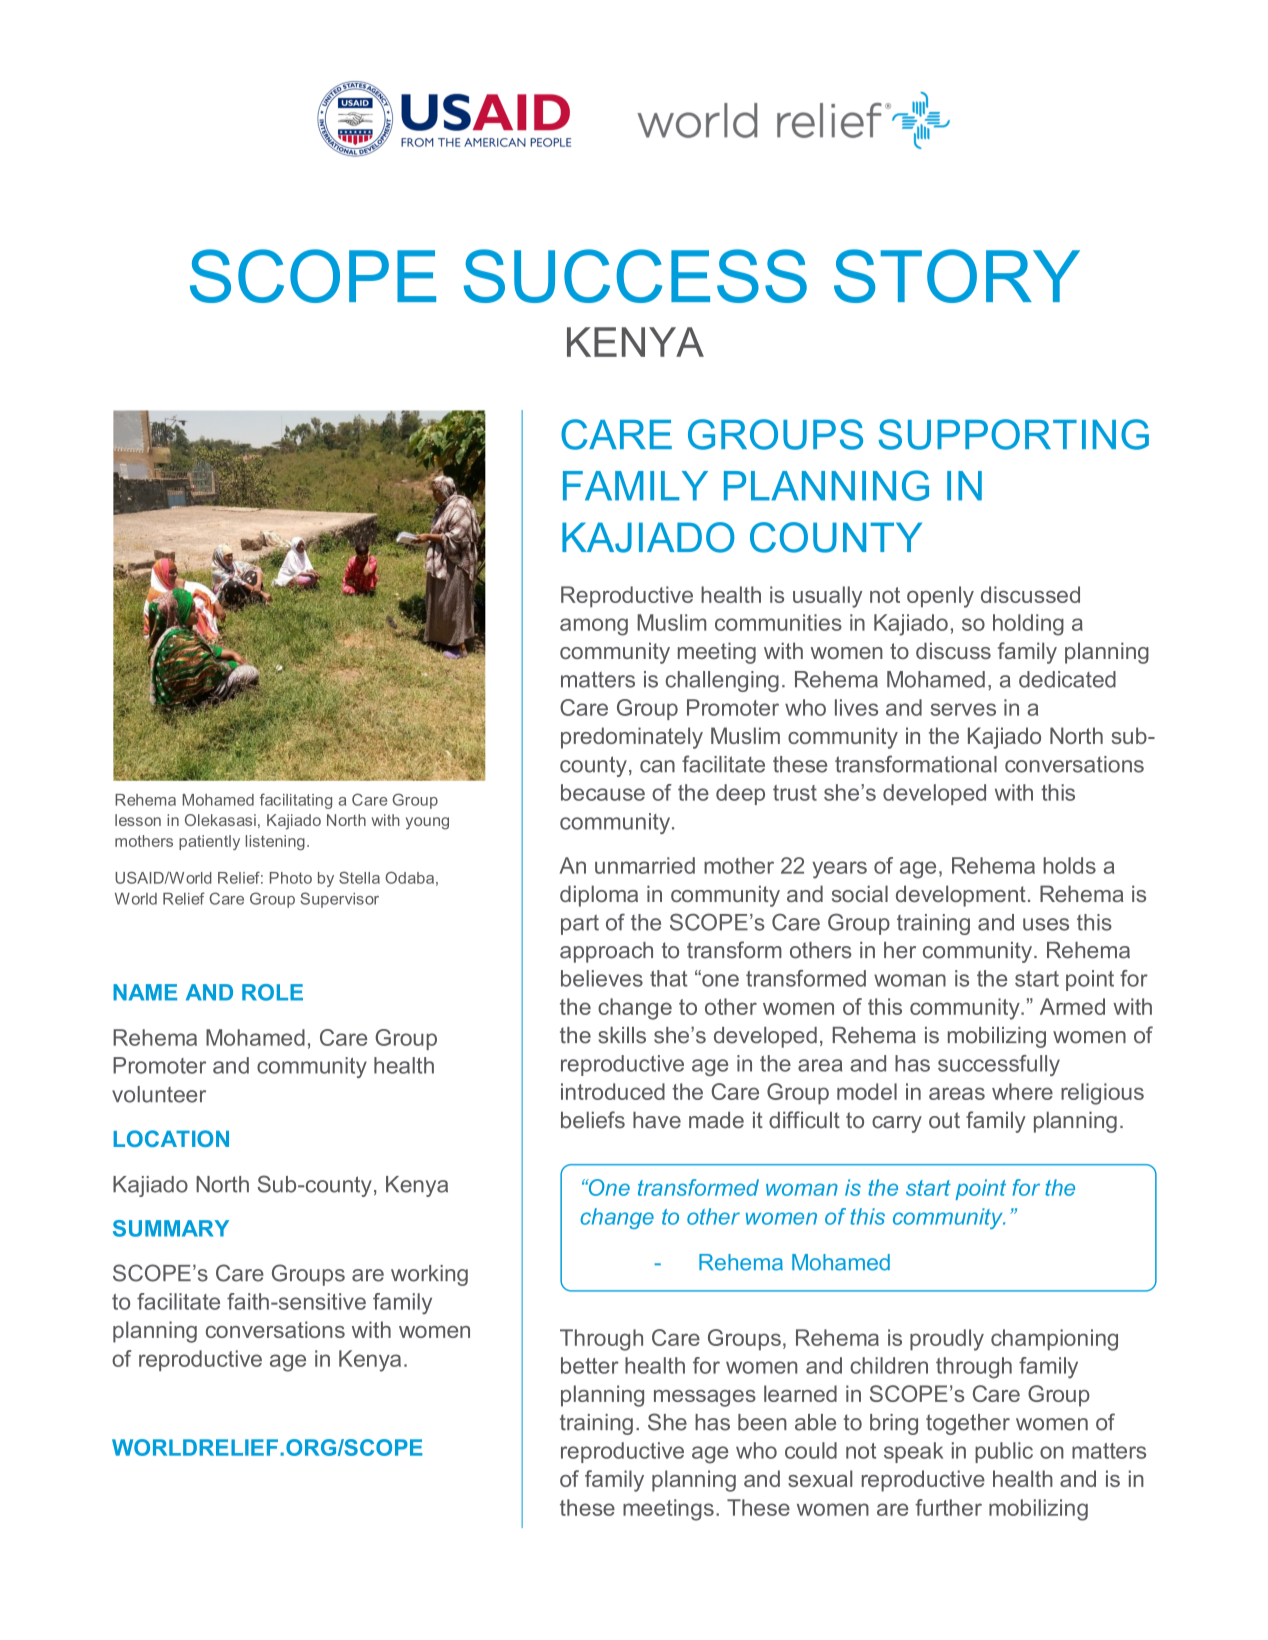 The height and width of the screenshot is (1640, 1268). What do you see at coordinates (429, 1275) in the screenshot?
I see `working` at bounding box center [429, 1275].
